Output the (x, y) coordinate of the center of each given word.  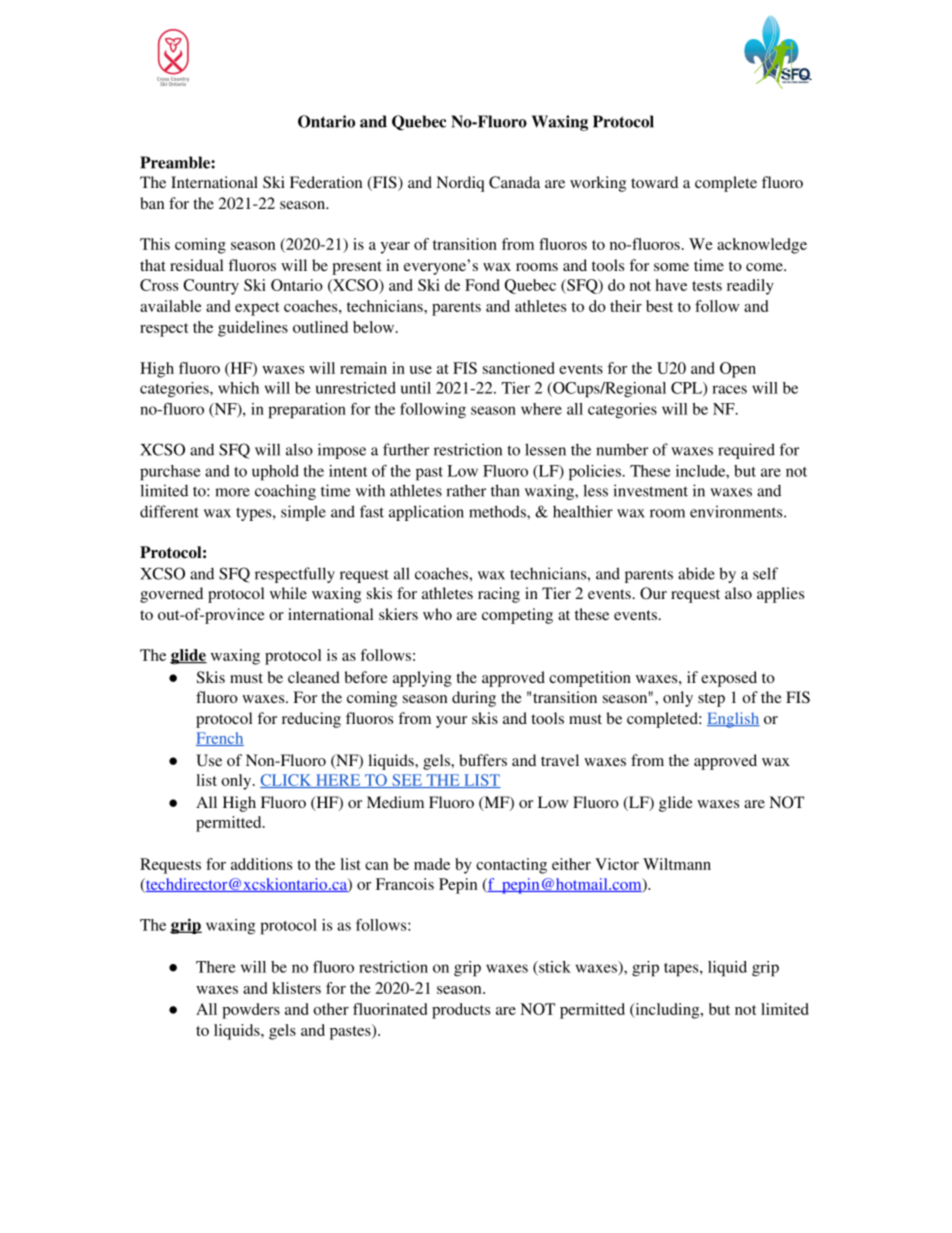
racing (499, 595)
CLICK (287, 781)
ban (152, 203)
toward (654, 182)
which (238, 388)
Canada (514, 182)
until (416, 388)
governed (171, 595)
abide (696, 573)
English (733, 720)
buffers (483, 760)
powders (251, 1011)
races (729, 389)
